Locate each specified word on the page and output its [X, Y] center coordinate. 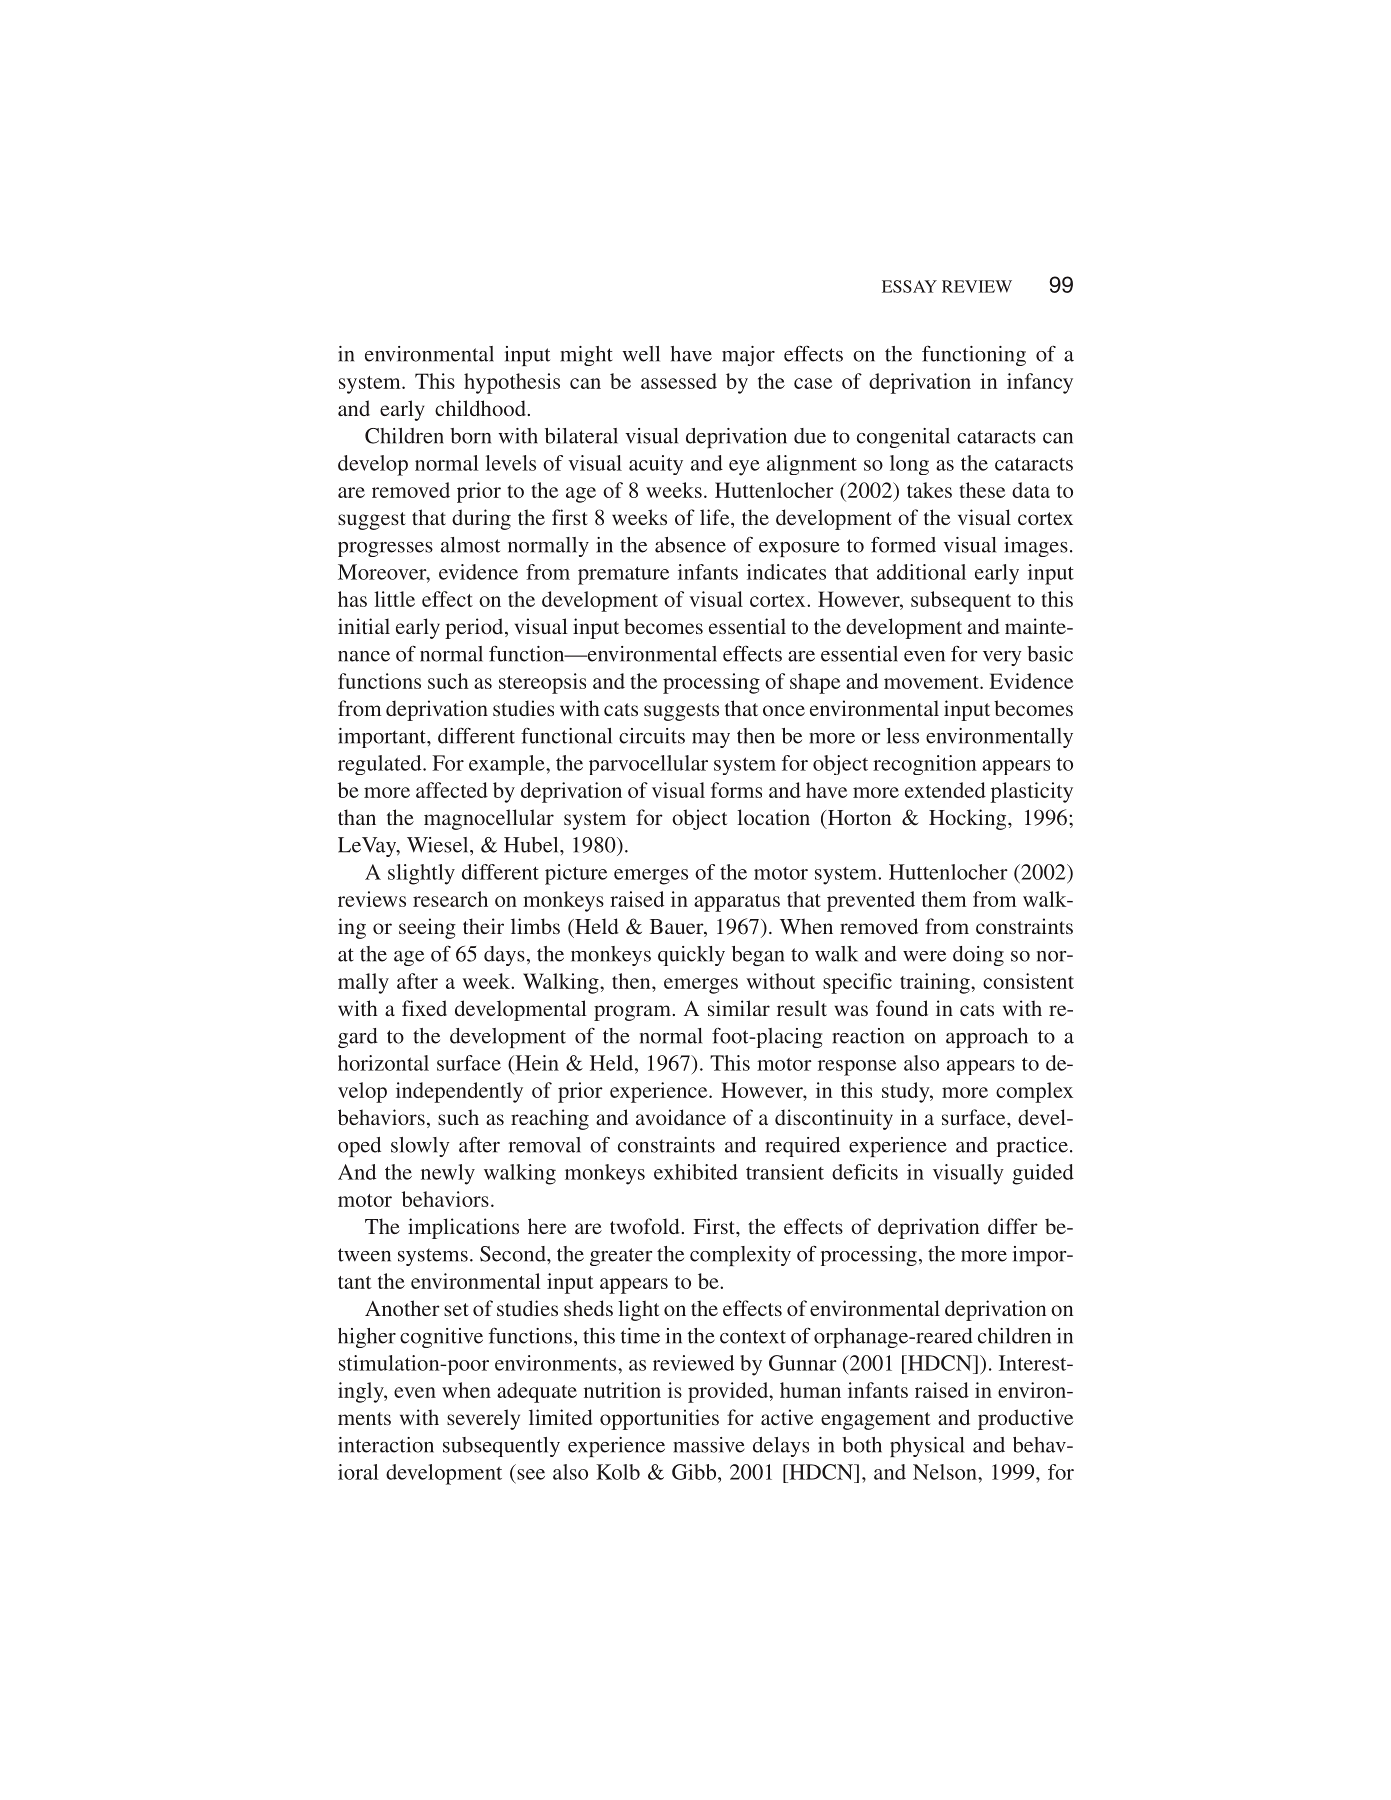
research [450, 899]
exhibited [696, 1172]
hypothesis [512, 383]
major [748, 356]
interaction [386, 1445]
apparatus [737, 903]
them [944, 899]
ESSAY [909, 286]
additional [921, 572]
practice [1032, 1147]
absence [690, 545]
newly [448, 1174]
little [394, 599]
